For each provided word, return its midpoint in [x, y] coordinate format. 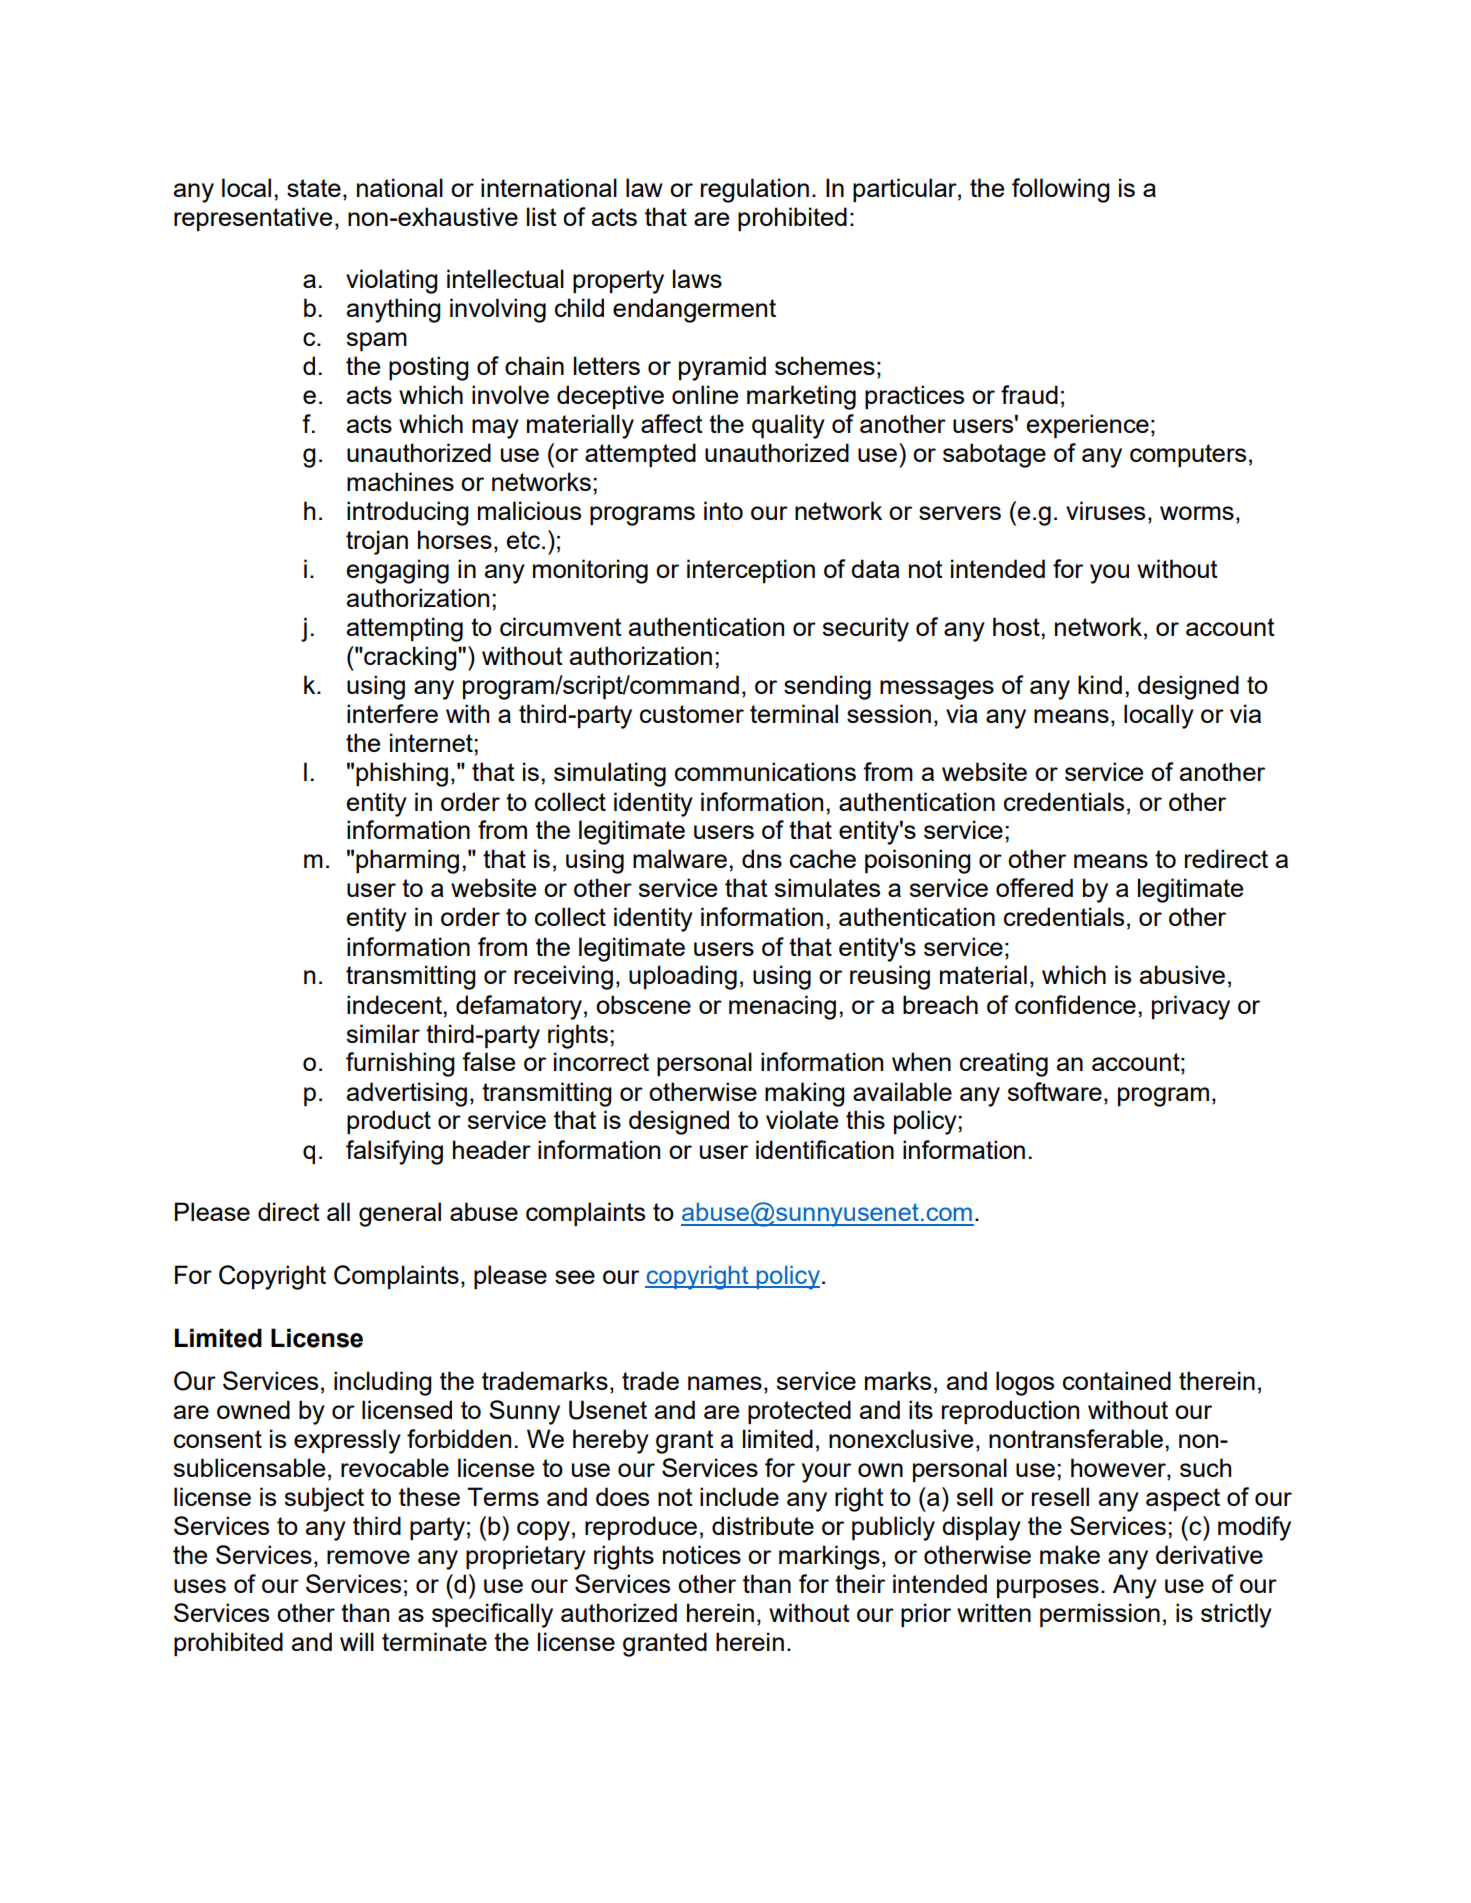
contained [1117, 1380]
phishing [402, 774]
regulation [755, 190]
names [725, 1383]
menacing [782, 1007]
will [357, 1641]
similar [383, 1033]
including [383, 1383]
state [314, 188]
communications [765, 771]
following [1061, 190]
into [723, 510]
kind [1100, 684]
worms [1197, 513]
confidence [1075, 1004]
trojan [377, 542]
